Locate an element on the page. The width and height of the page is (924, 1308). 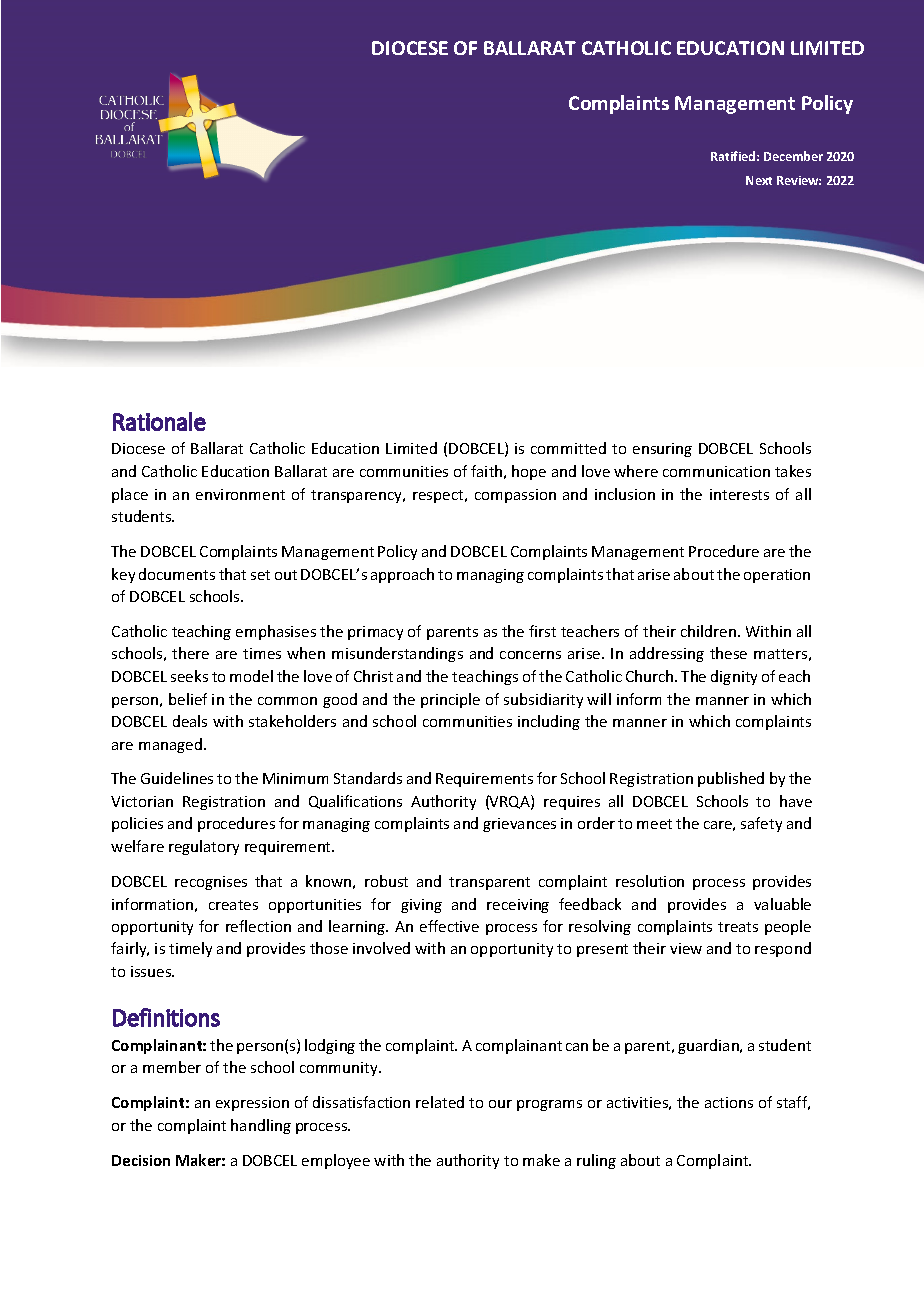
compassion is located at coordinates (515, 496).
